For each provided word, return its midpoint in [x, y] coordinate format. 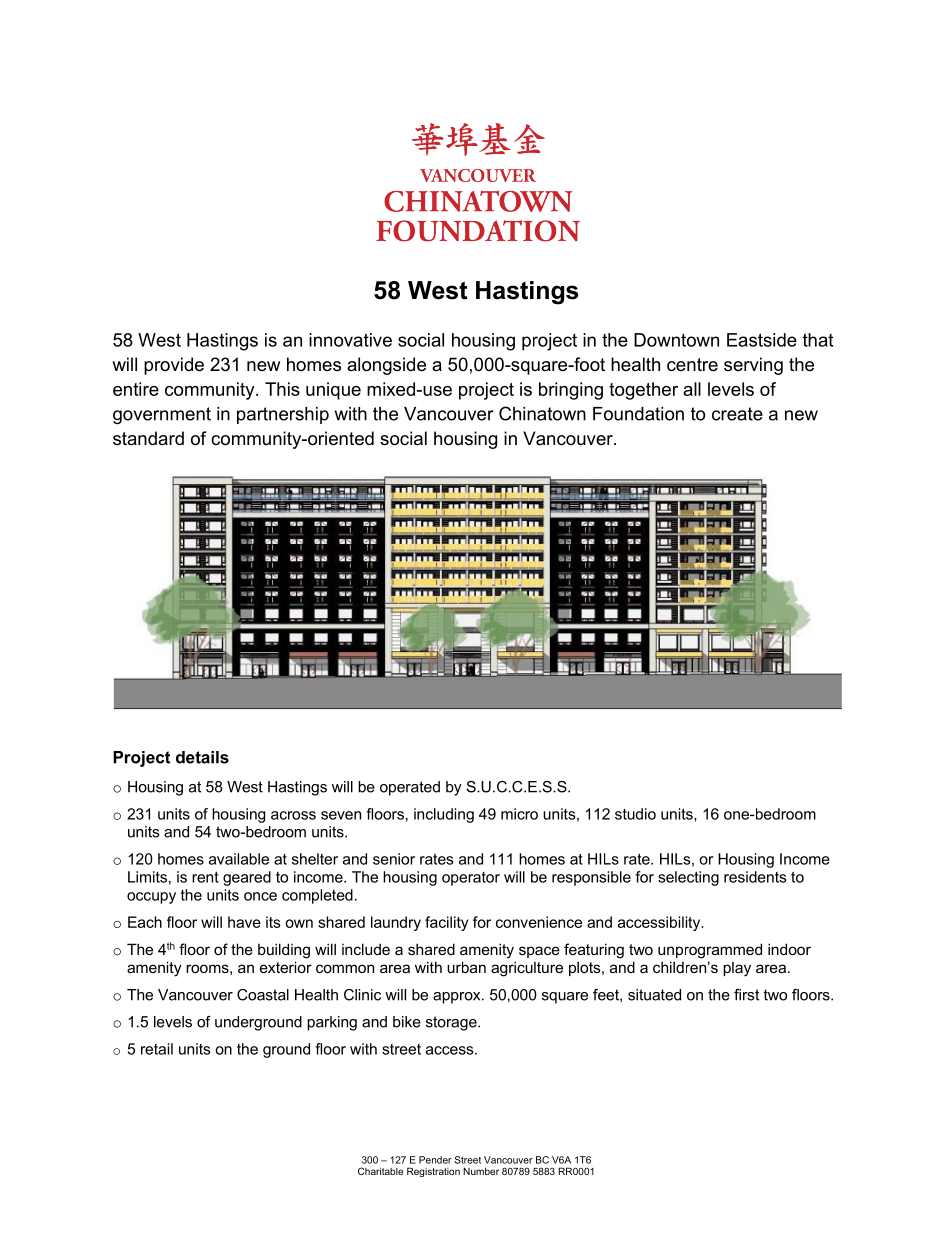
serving [753, 366]
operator [471, 879]
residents [755, 877]
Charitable [380, 1171]
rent [205, 877]
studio [635, 814]
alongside [386, 366]
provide [174, 366]
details [202, 757]
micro [519, 814]
